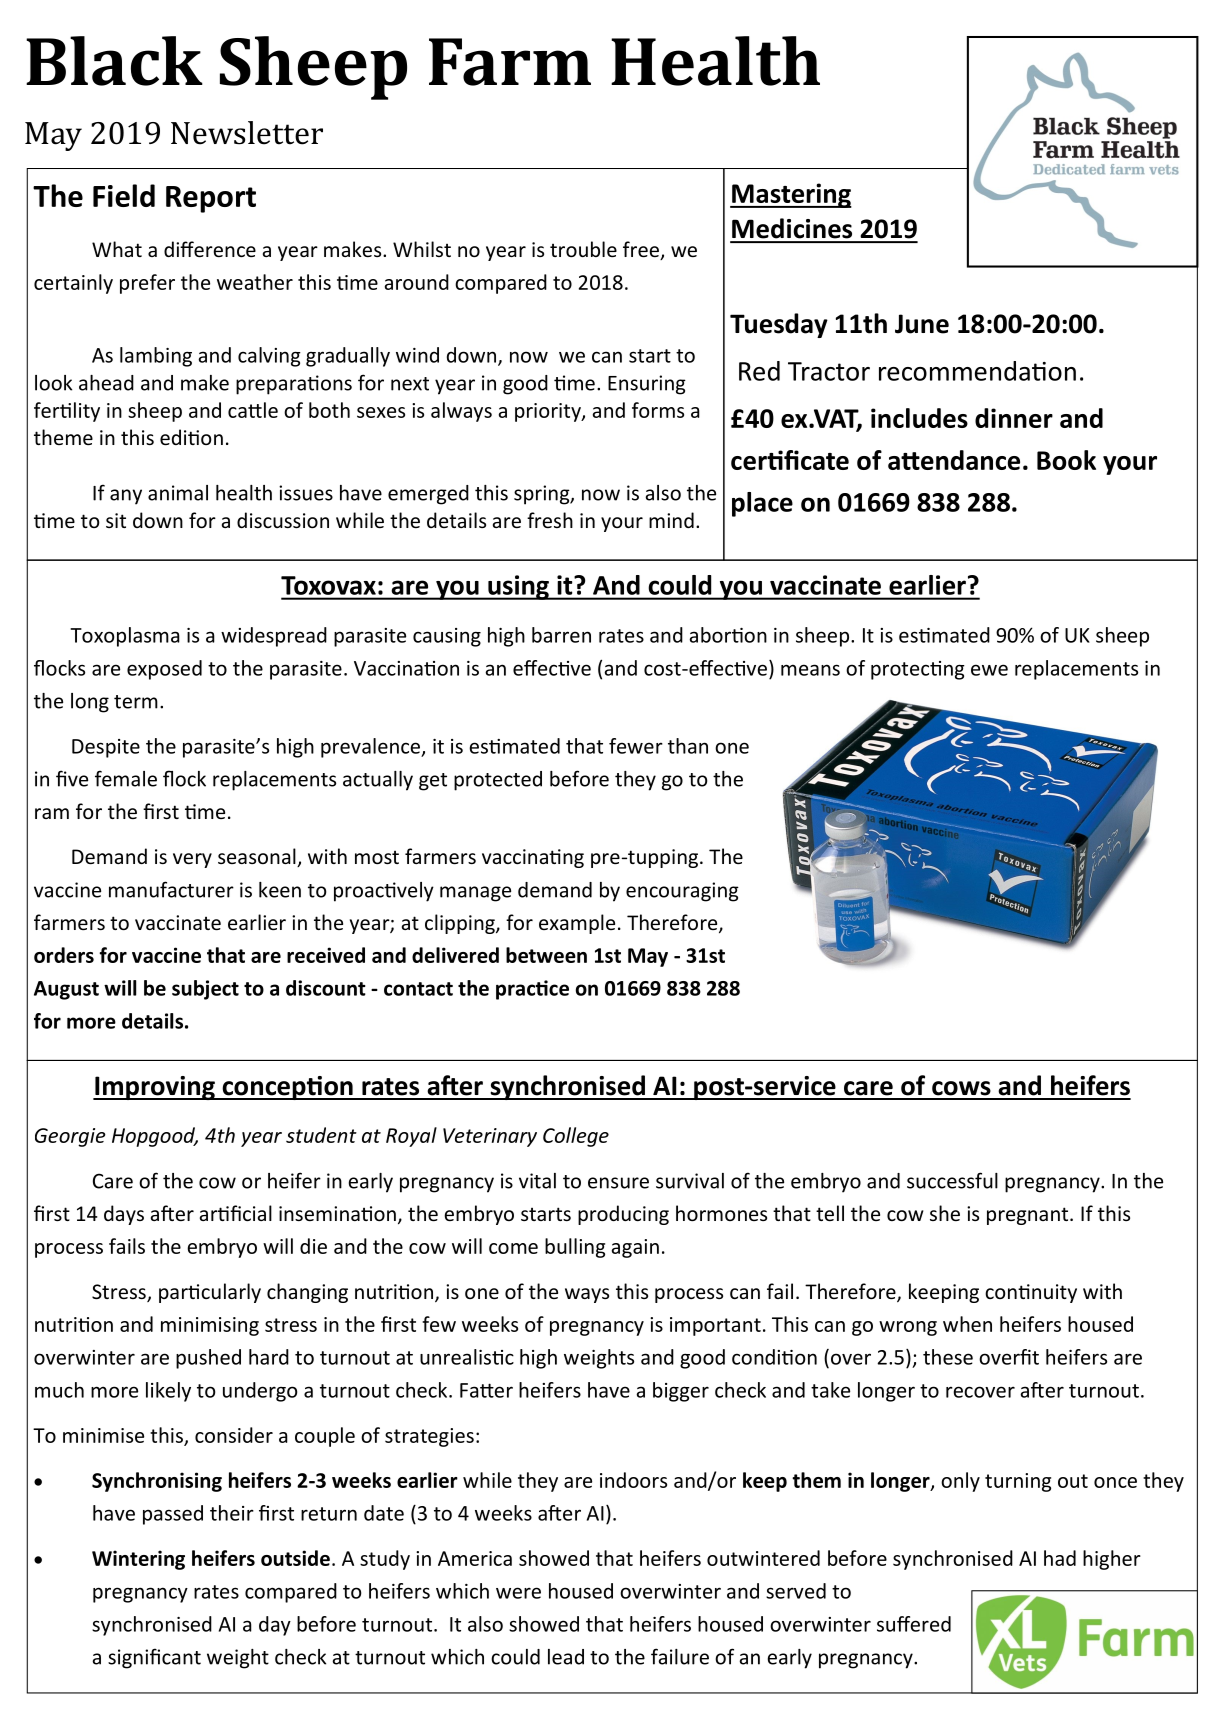 The height and width of the document is (1730, 1223). What do you see at coordinates (583, 249) in the document?
I see `trouble` at bounding box center [583, 249].
